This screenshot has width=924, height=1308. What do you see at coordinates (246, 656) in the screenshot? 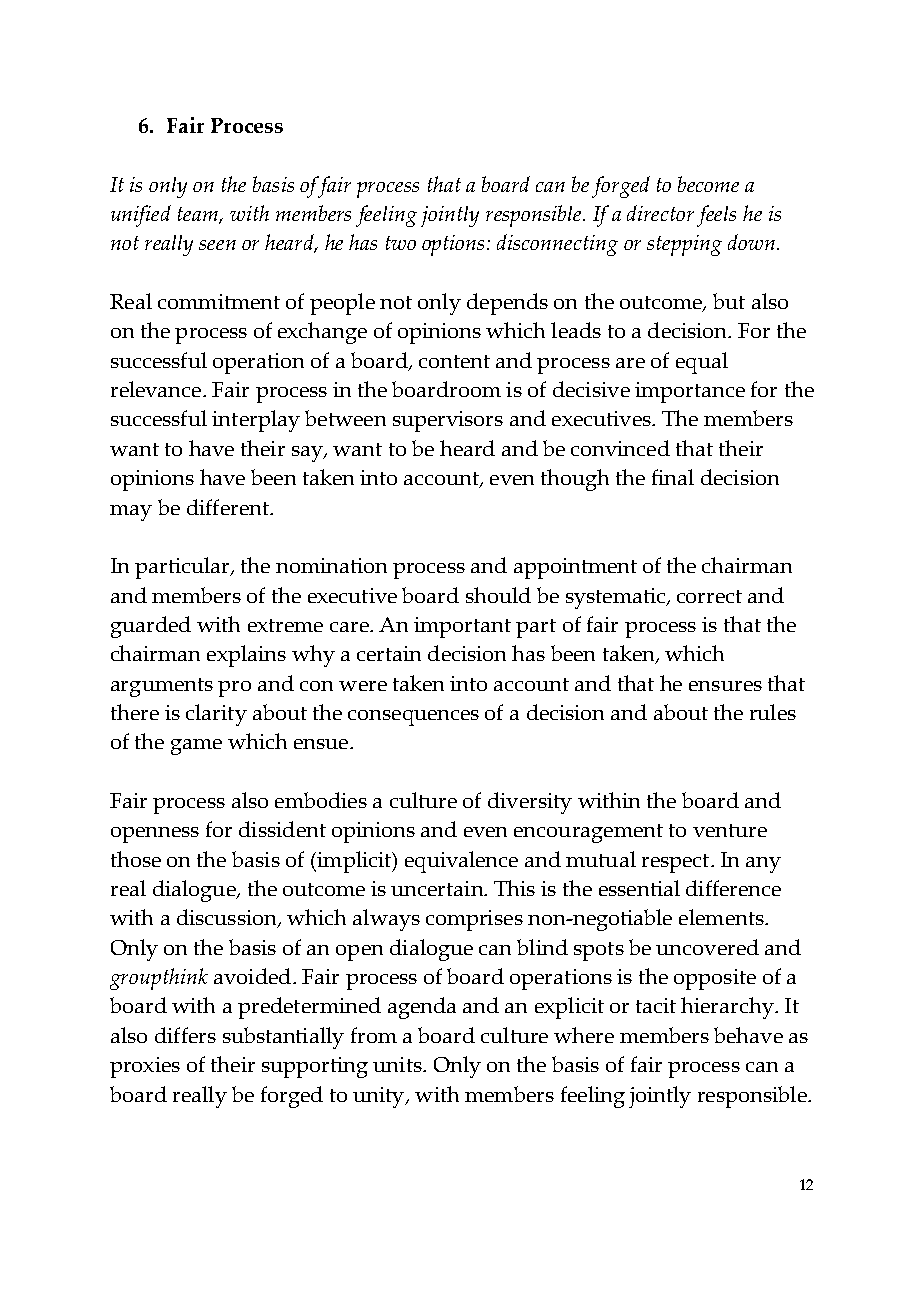
I see `explains` at bounding box center [246, 656].
